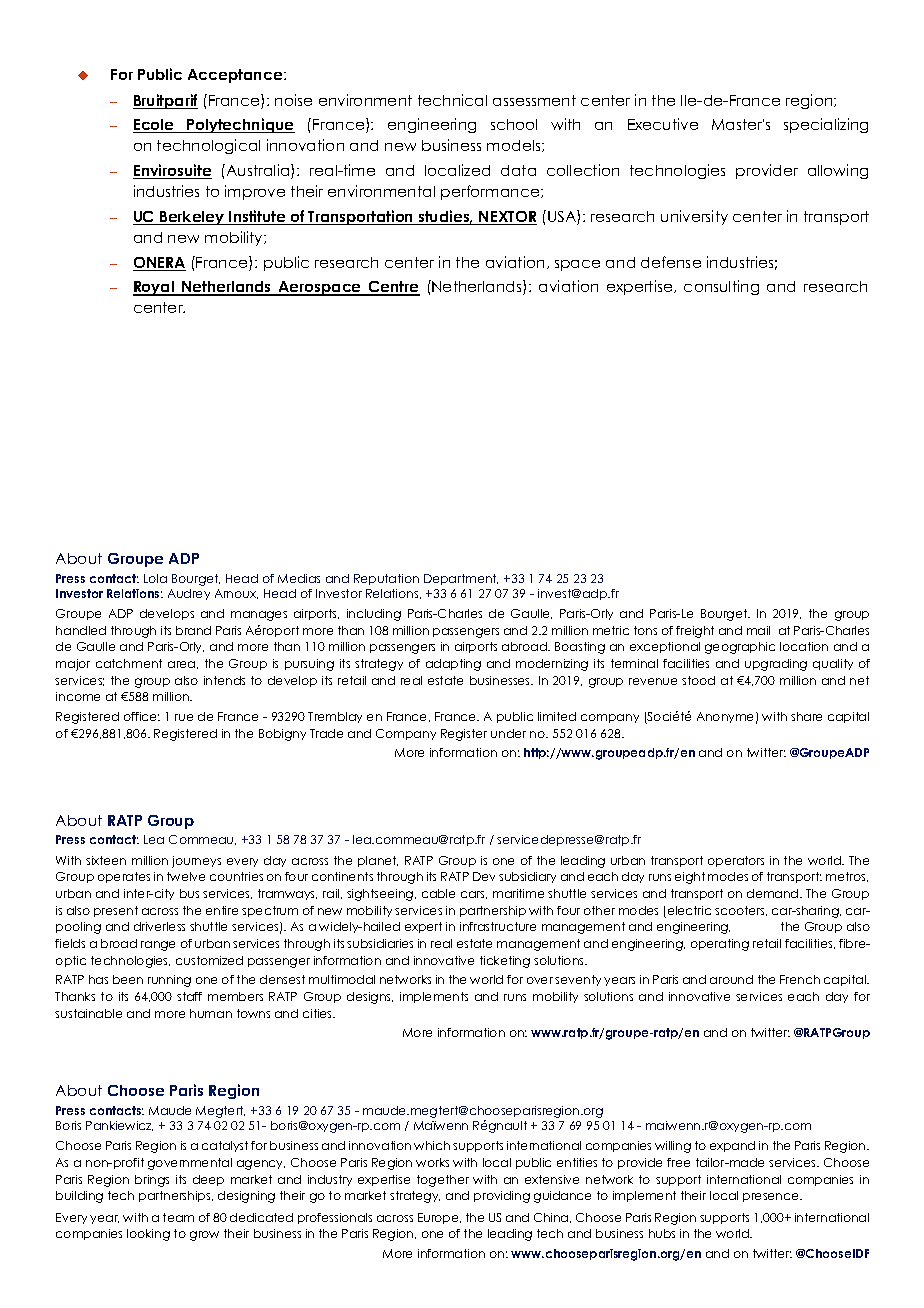 The width and height of the screenshot is (924, 1308). Describe the element at coordinates (758, 630) in the screenshot. I see `mail` at that location.
